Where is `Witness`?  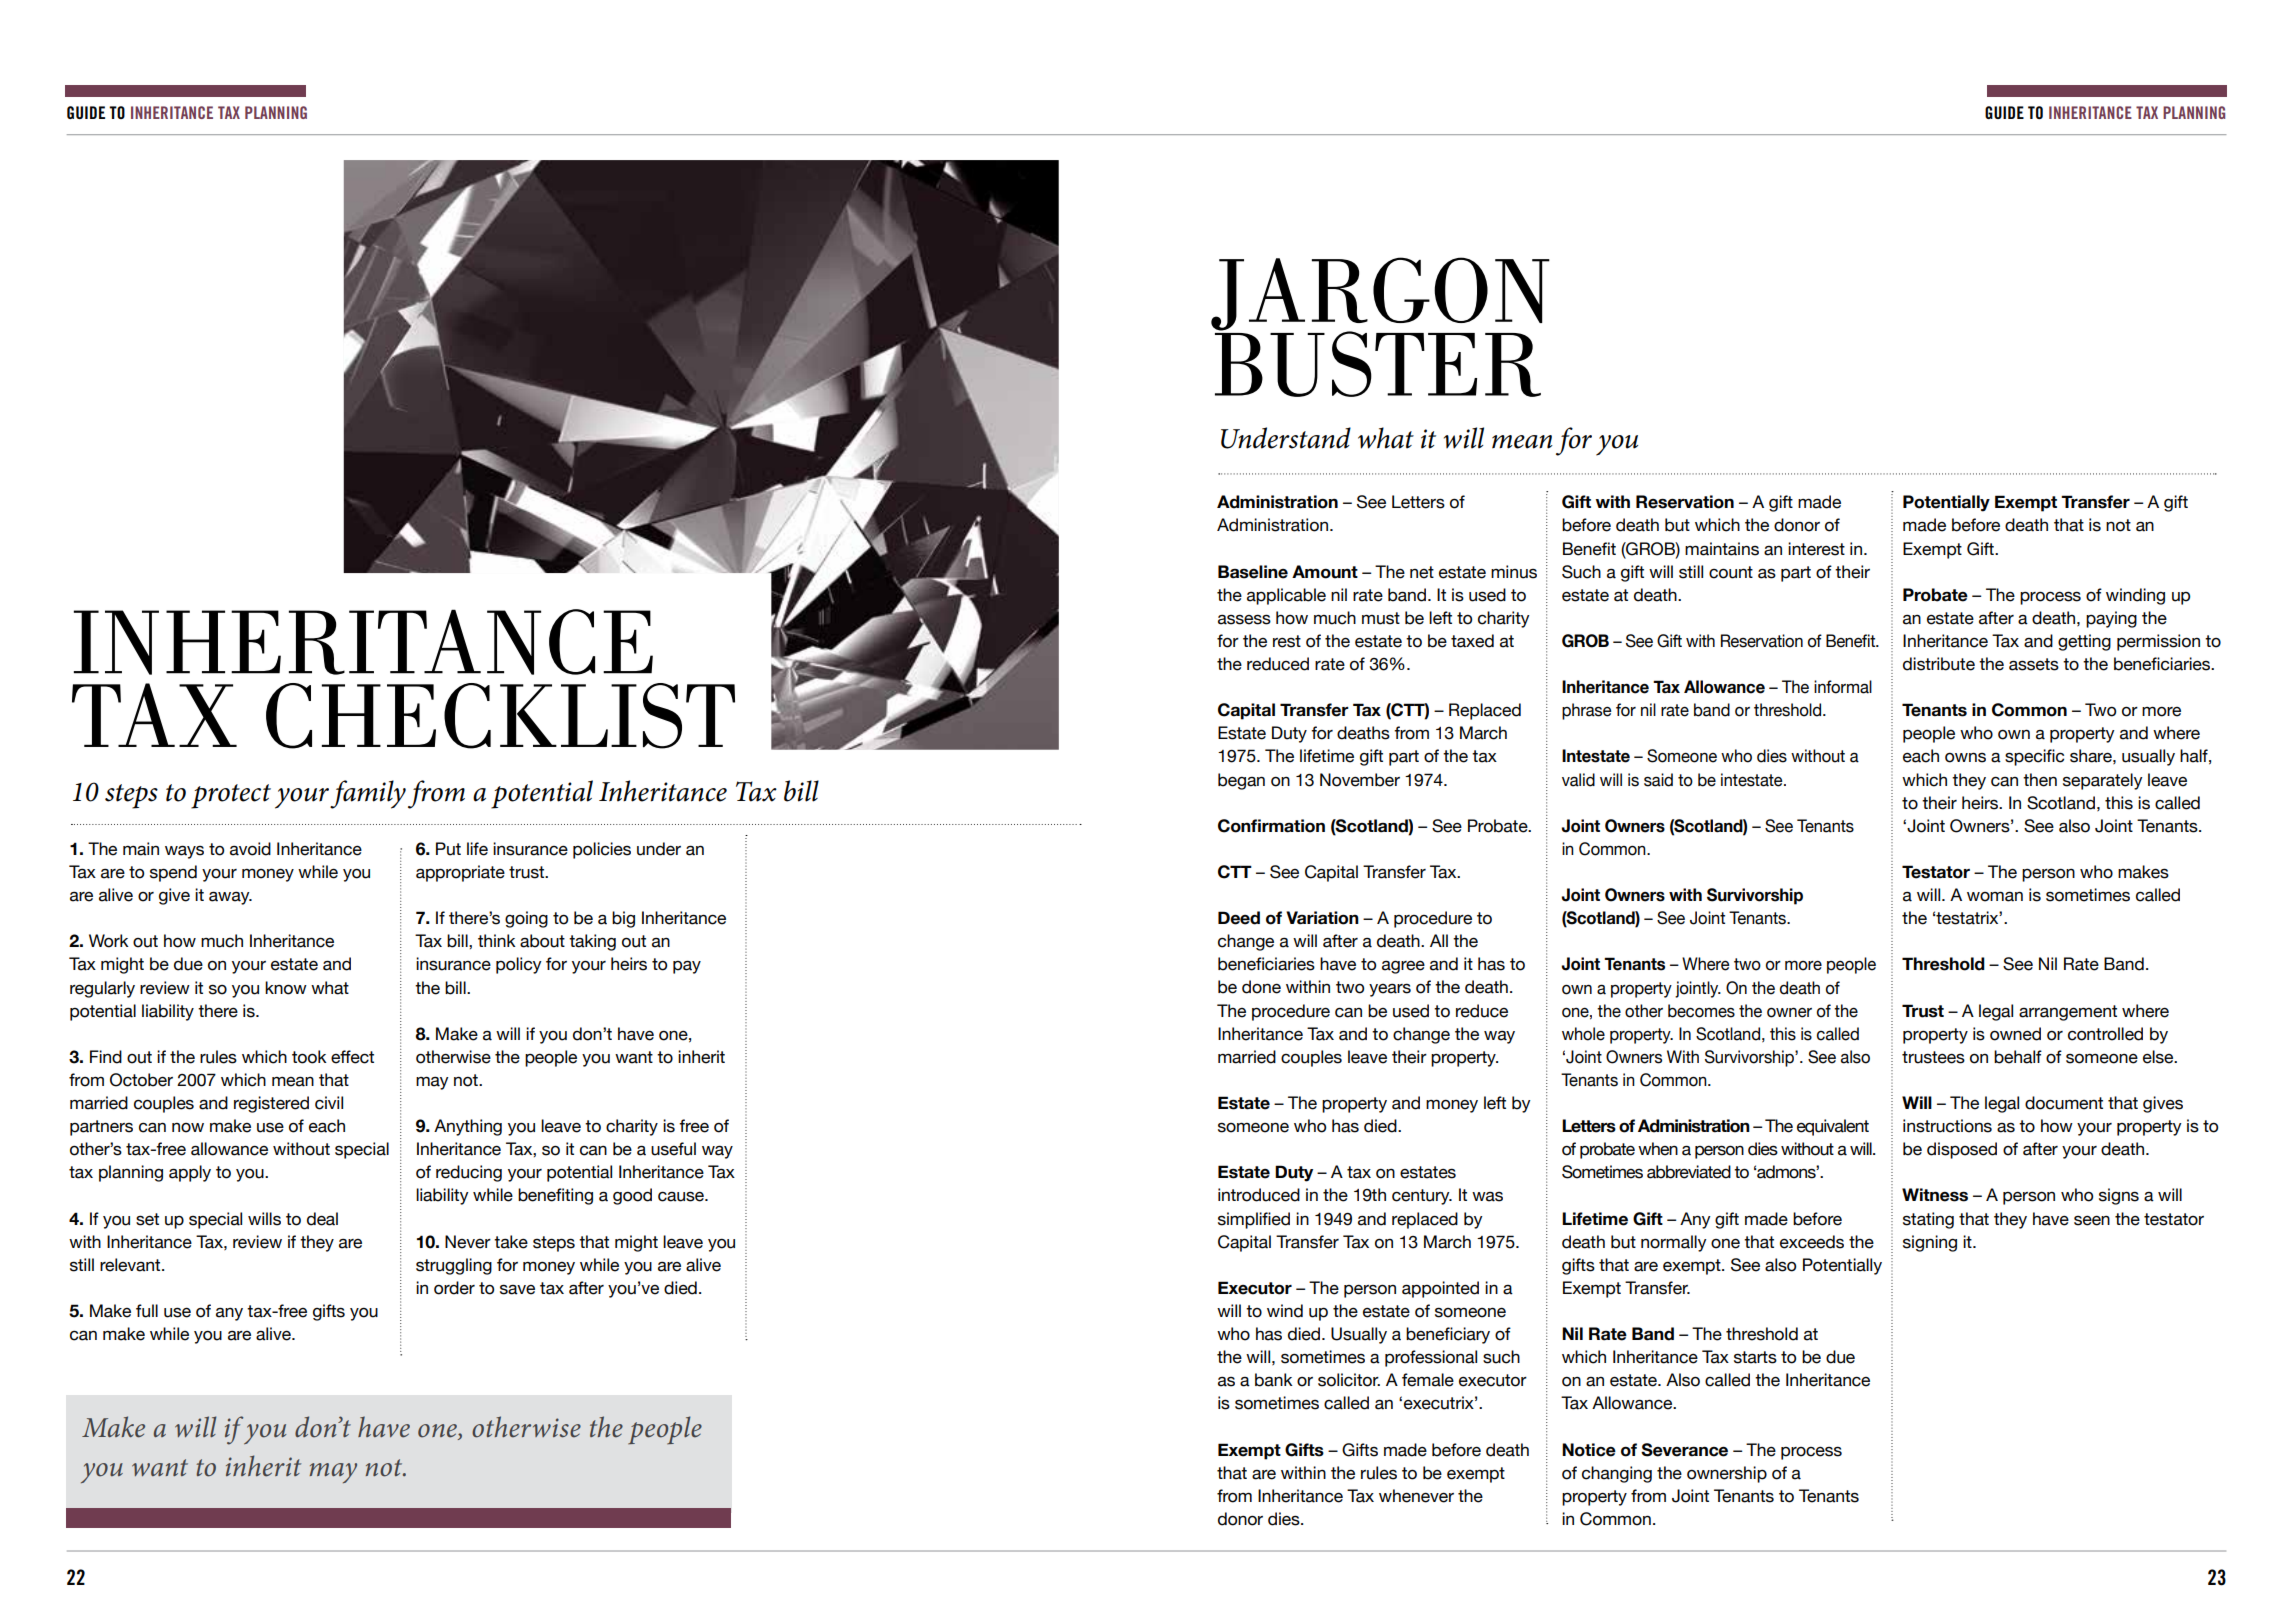 Witness is located at coordinates (1935, 1195).
